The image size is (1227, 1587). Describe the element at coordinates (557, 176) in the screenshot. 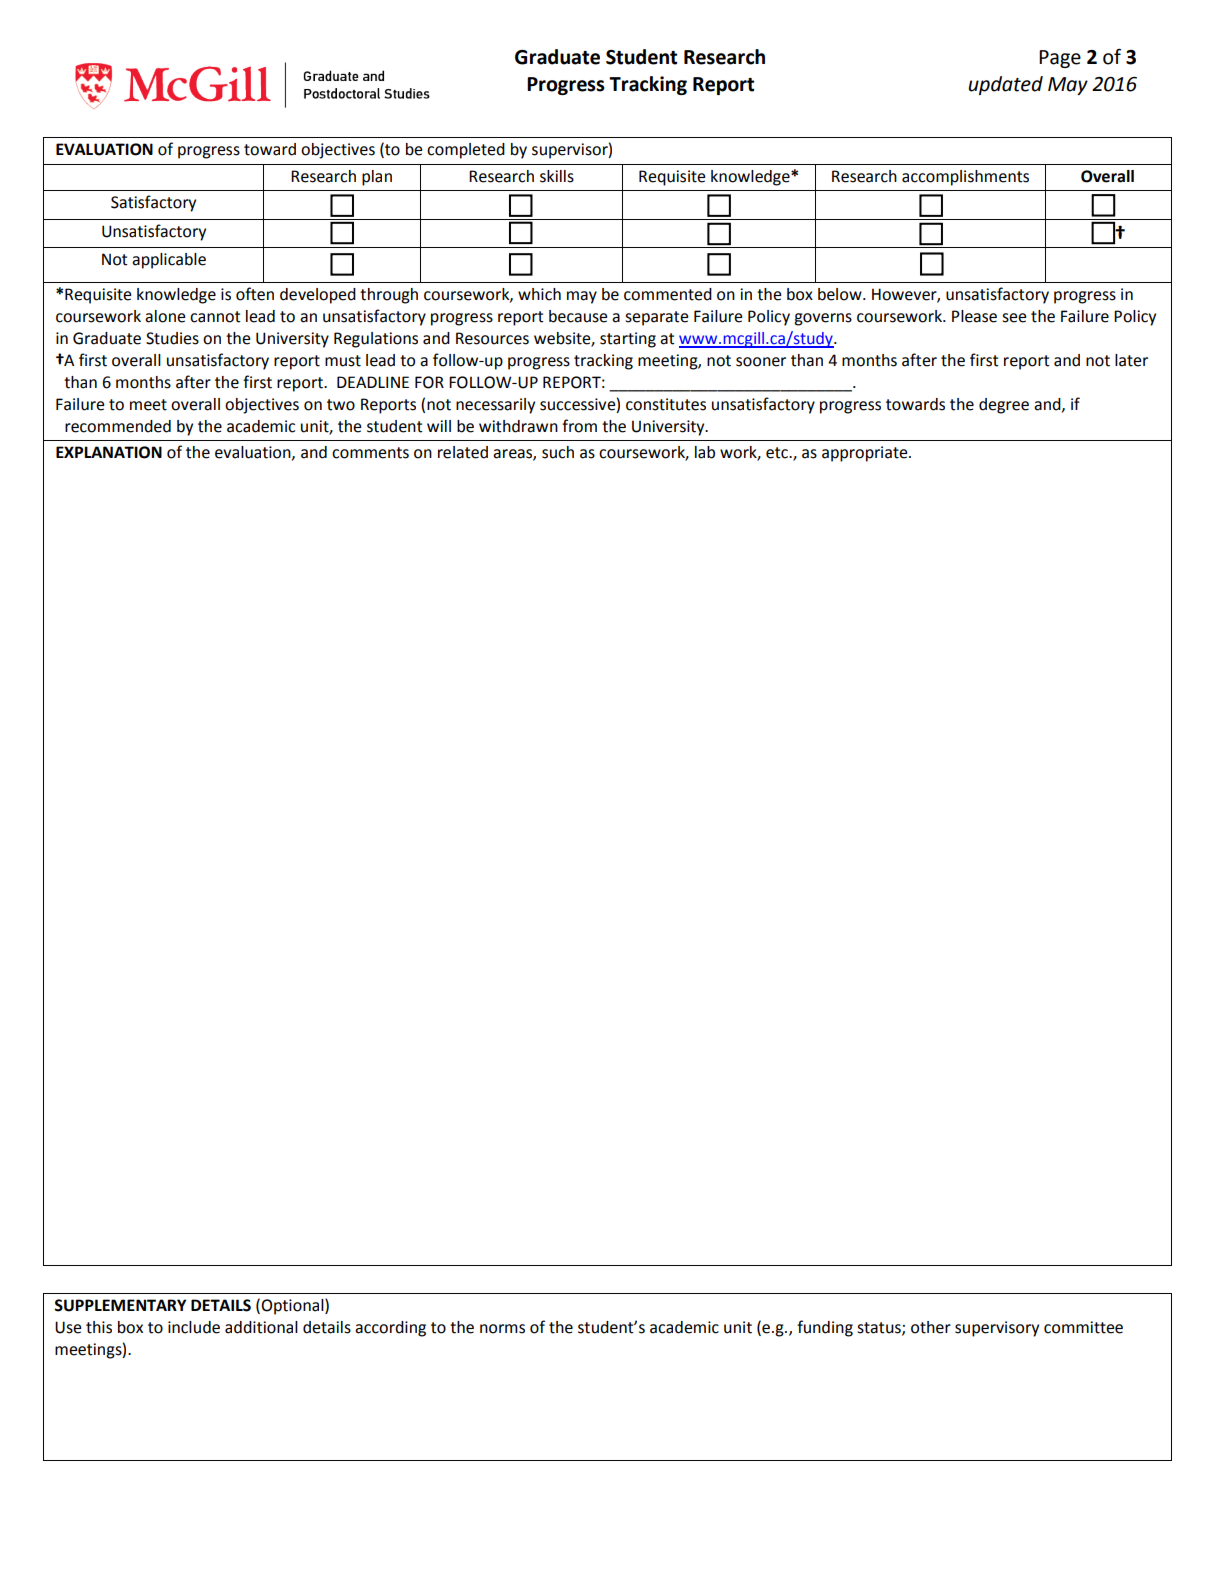

I see `skills` at that location.
